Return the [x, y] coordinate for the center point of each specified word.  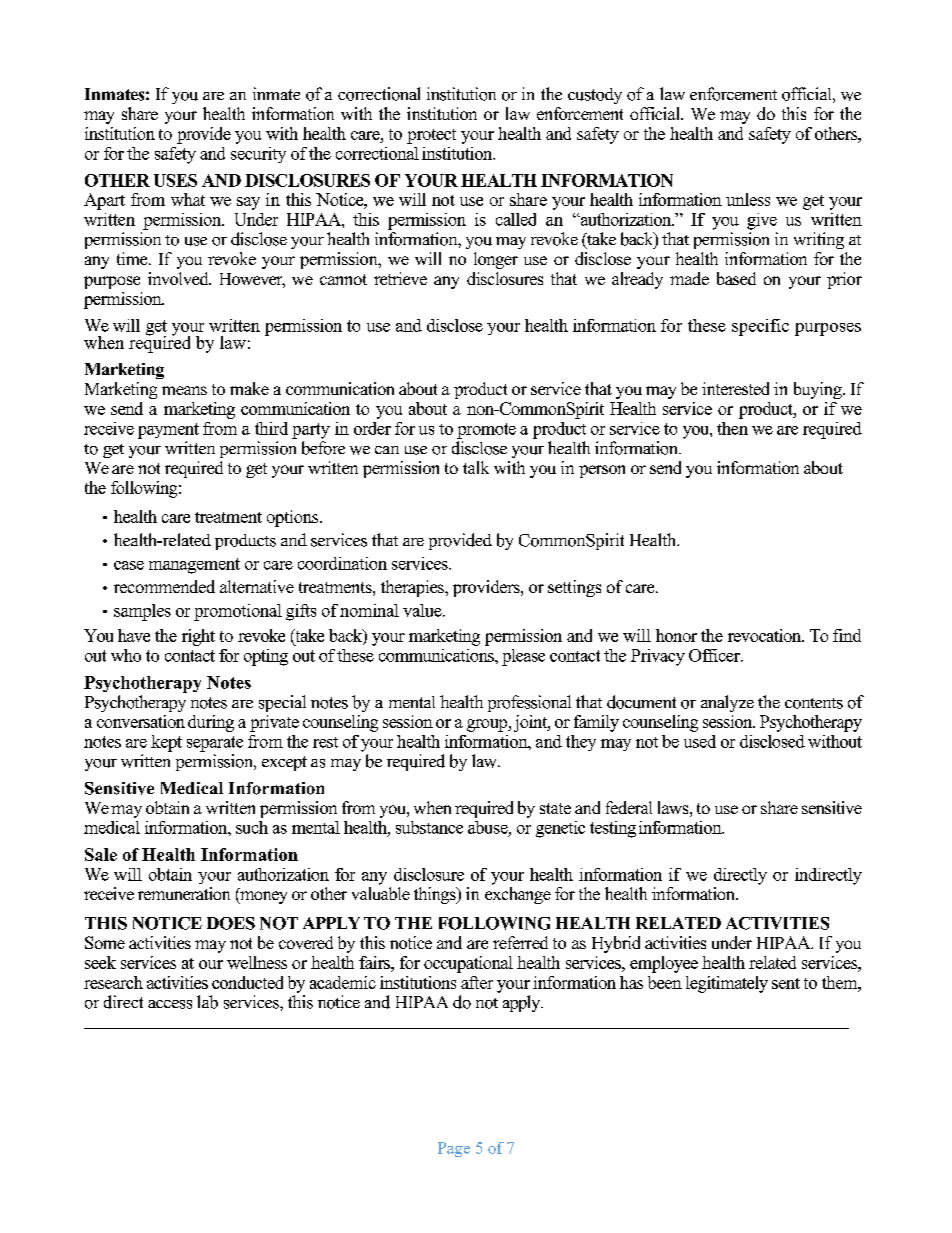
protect [431, 136]
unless [748, 199]
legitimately [727, 984]
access [170, 1004]
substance [429, 827]
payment [168, 431]
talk [476, 467]
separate [215, 744]
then [732, 428]
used [700, 741]
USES [175, 180]
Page [454, 1149]
